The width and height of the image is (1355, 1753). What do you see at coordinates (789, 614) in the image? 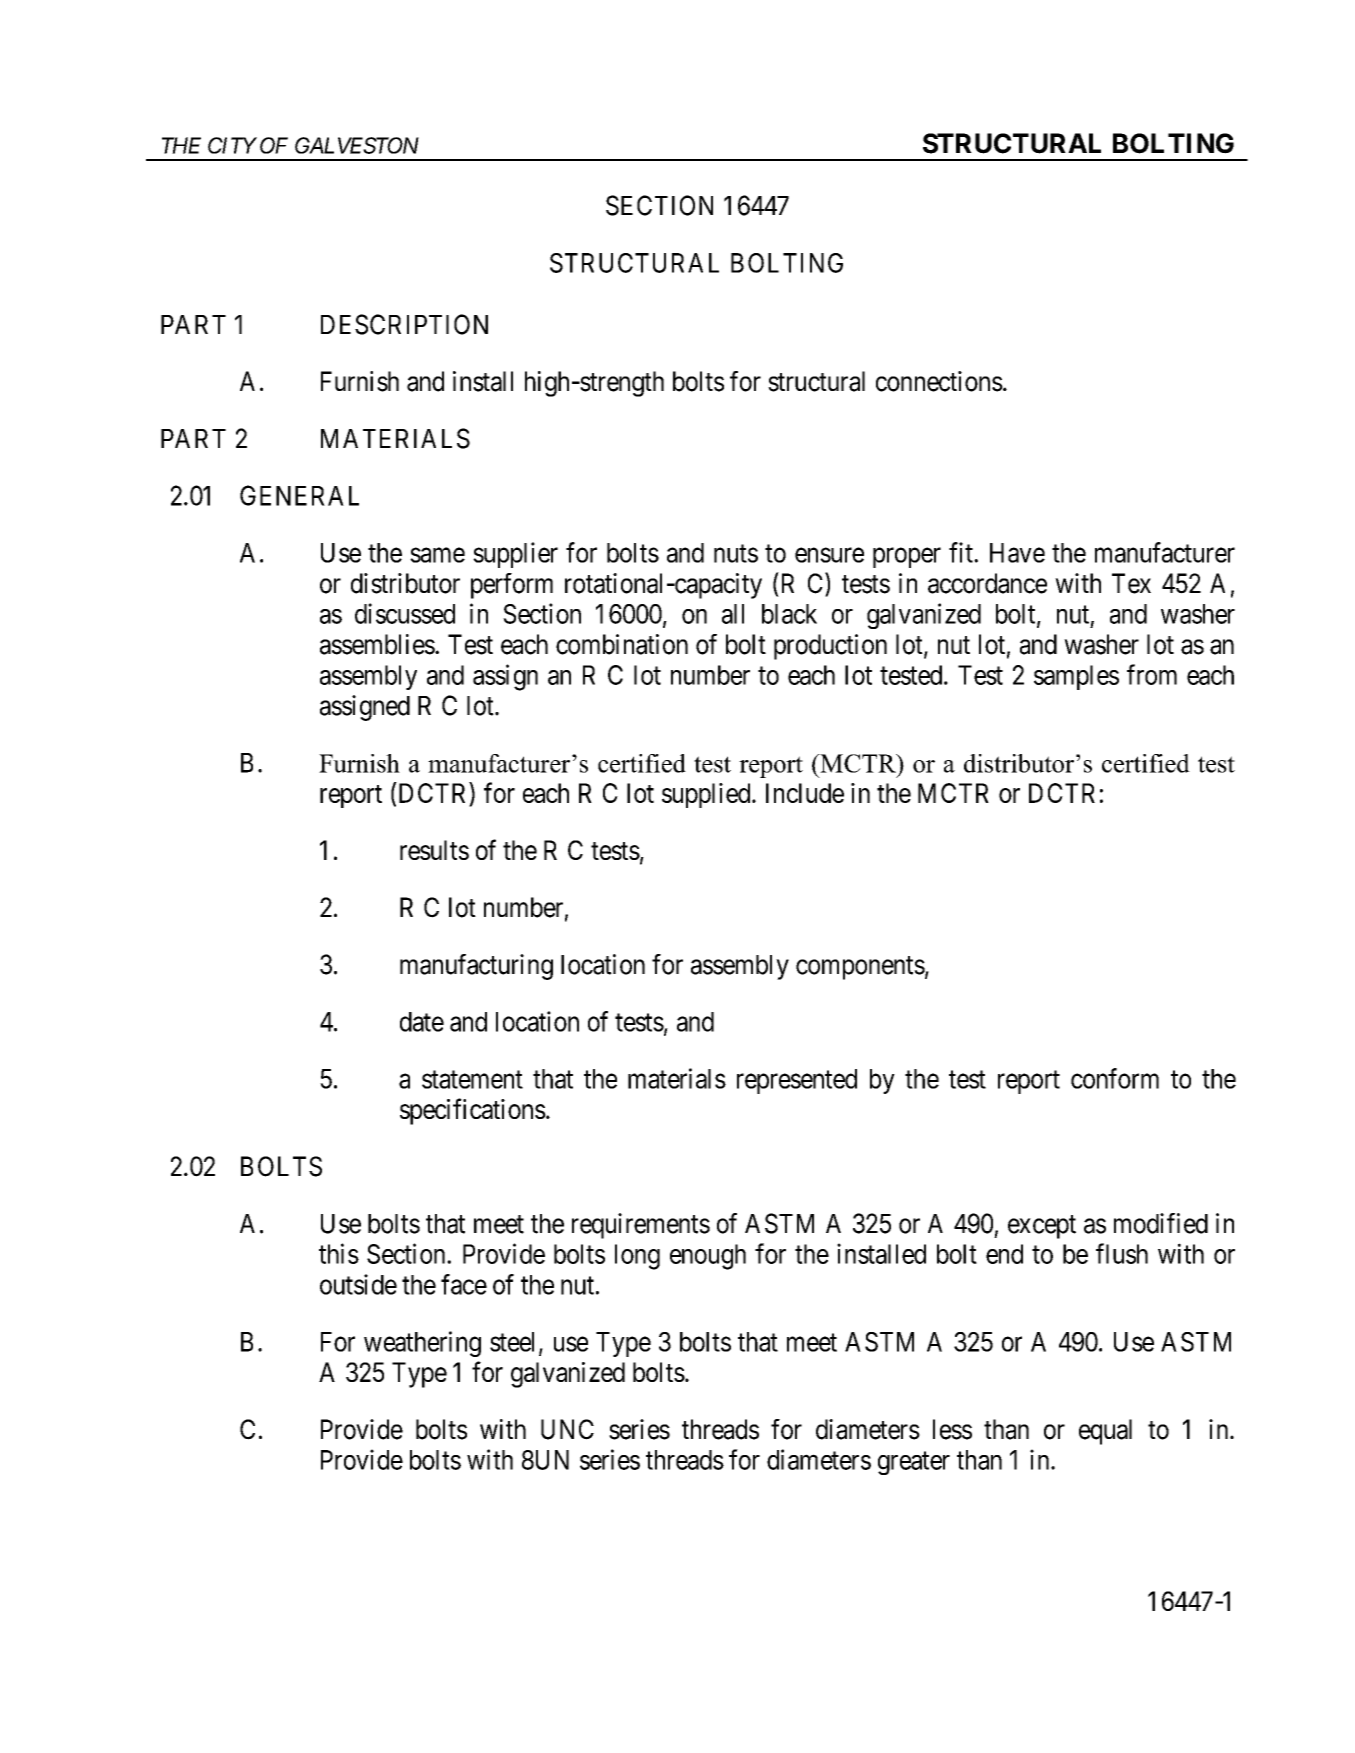
I see `black` at bounding box center [789, 614].
